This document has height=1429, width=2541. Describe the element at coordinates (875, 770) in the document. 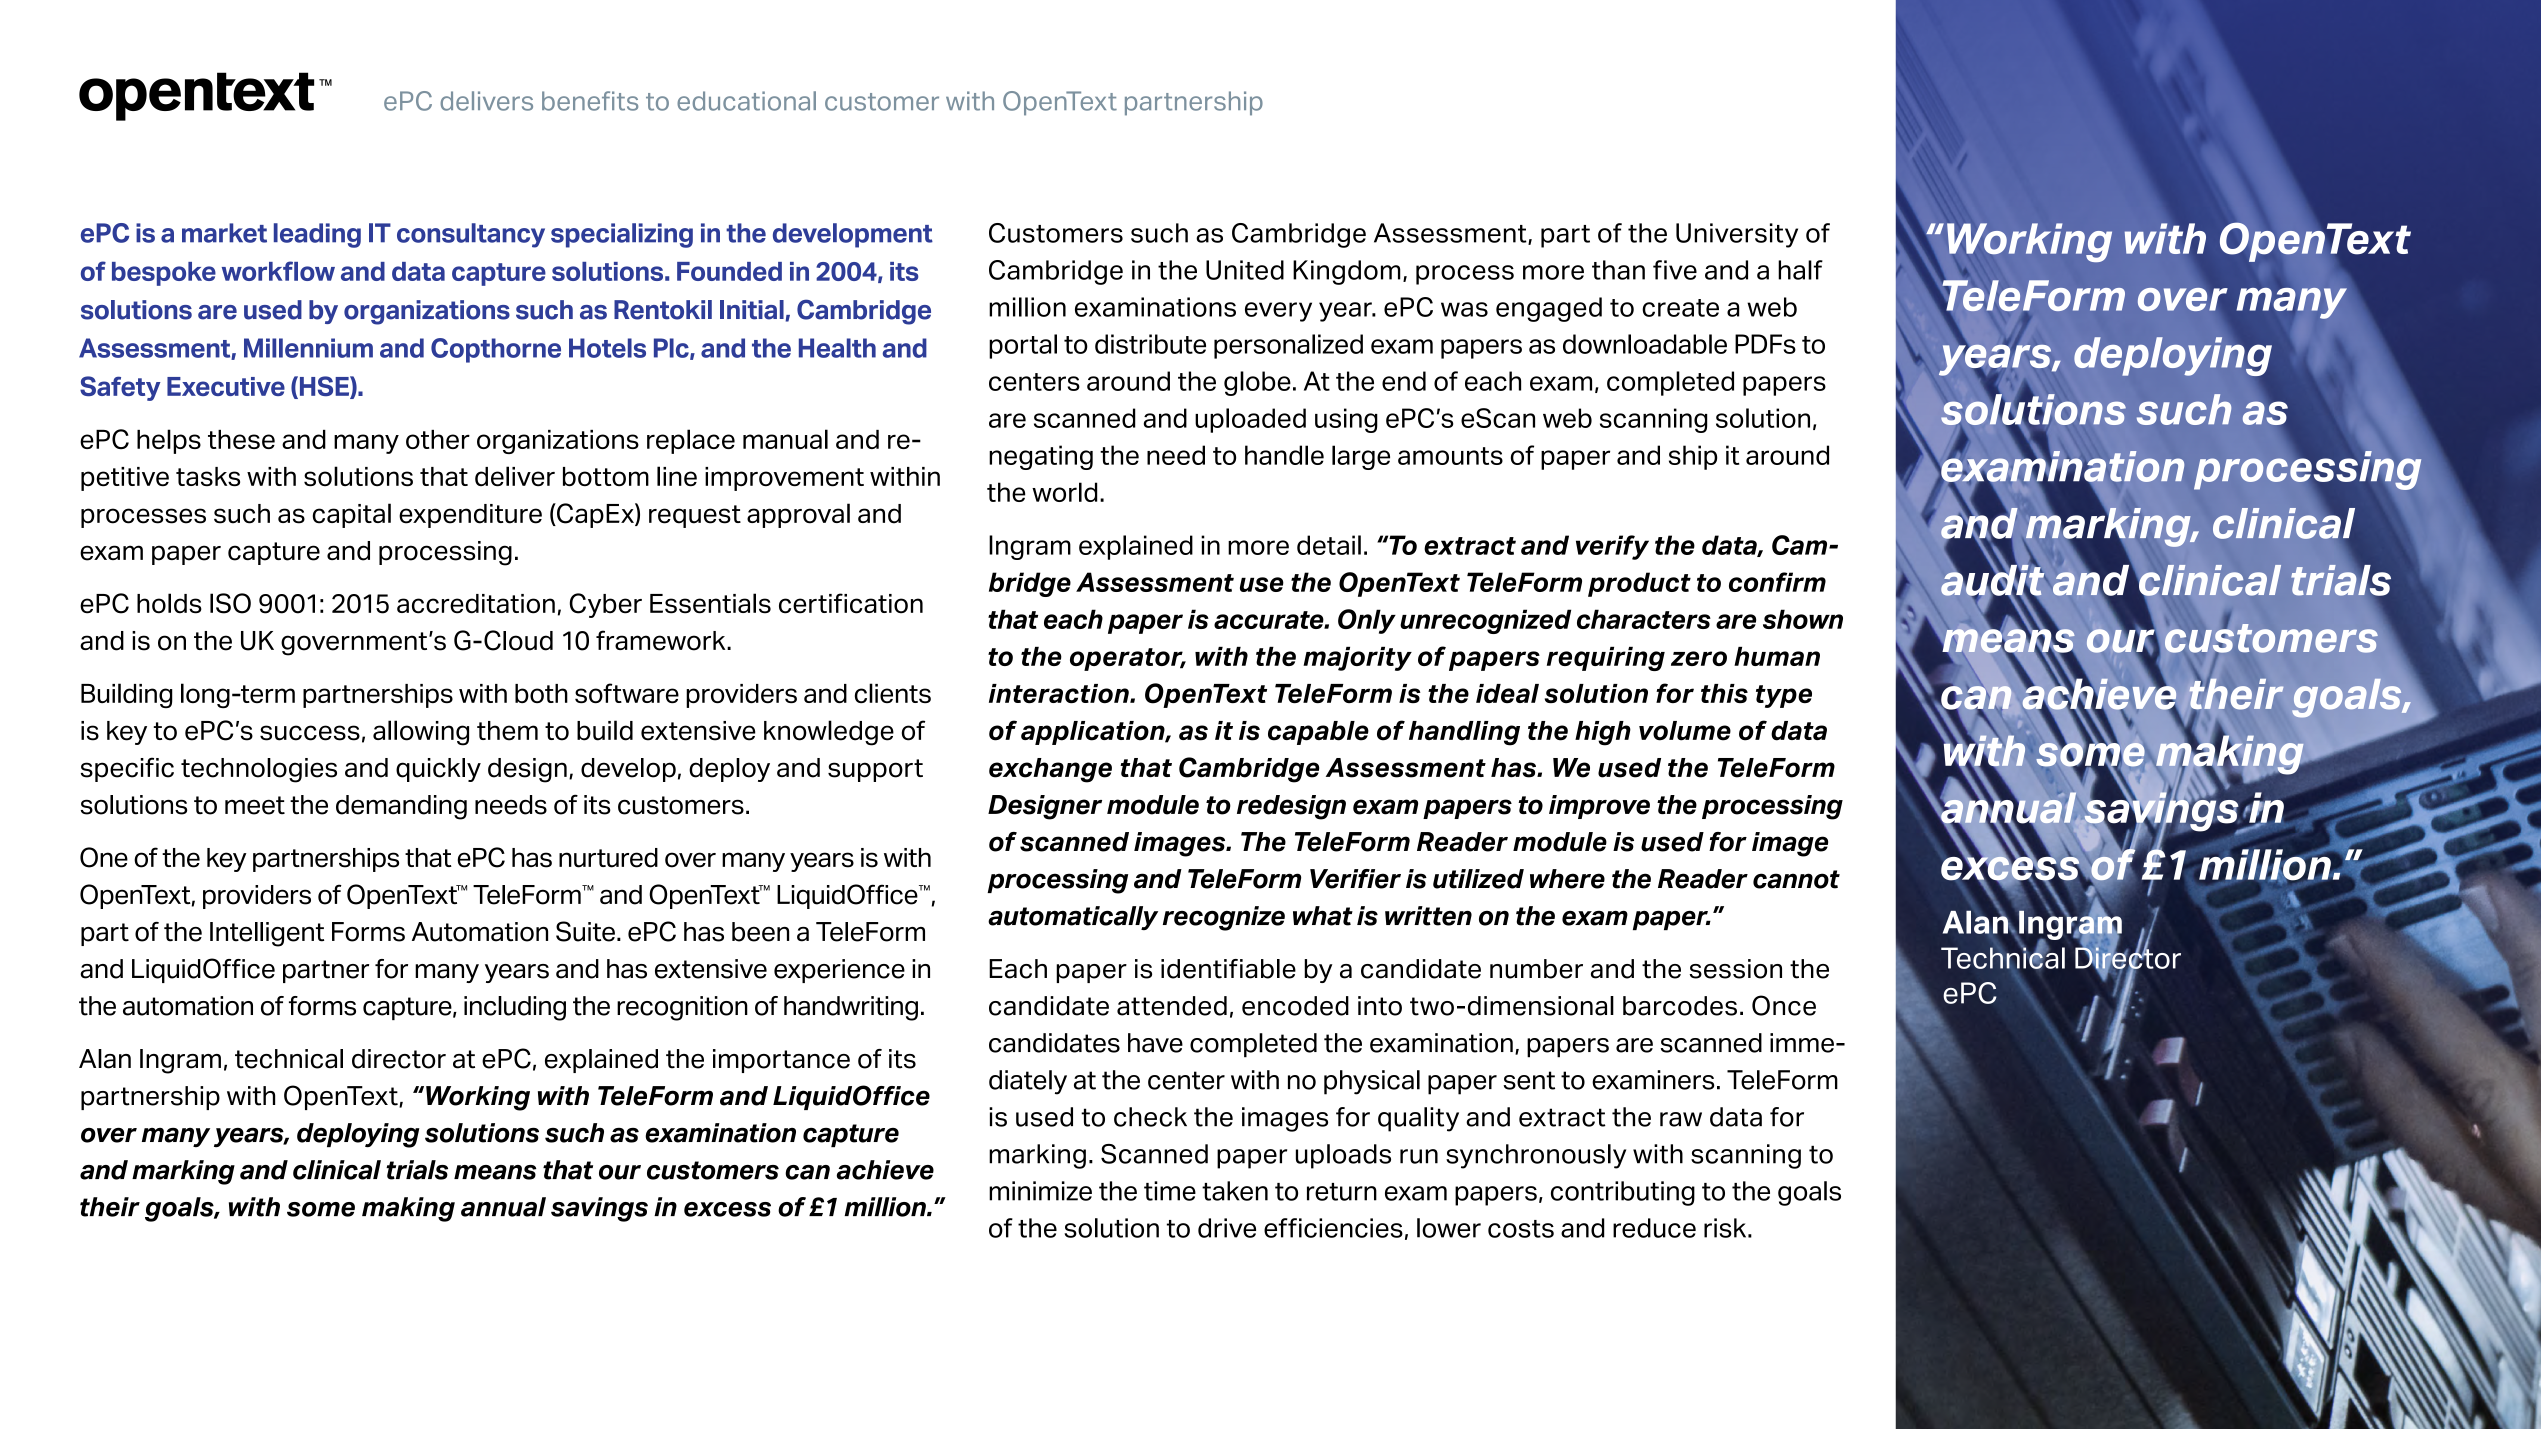

I see `support` at that location.
